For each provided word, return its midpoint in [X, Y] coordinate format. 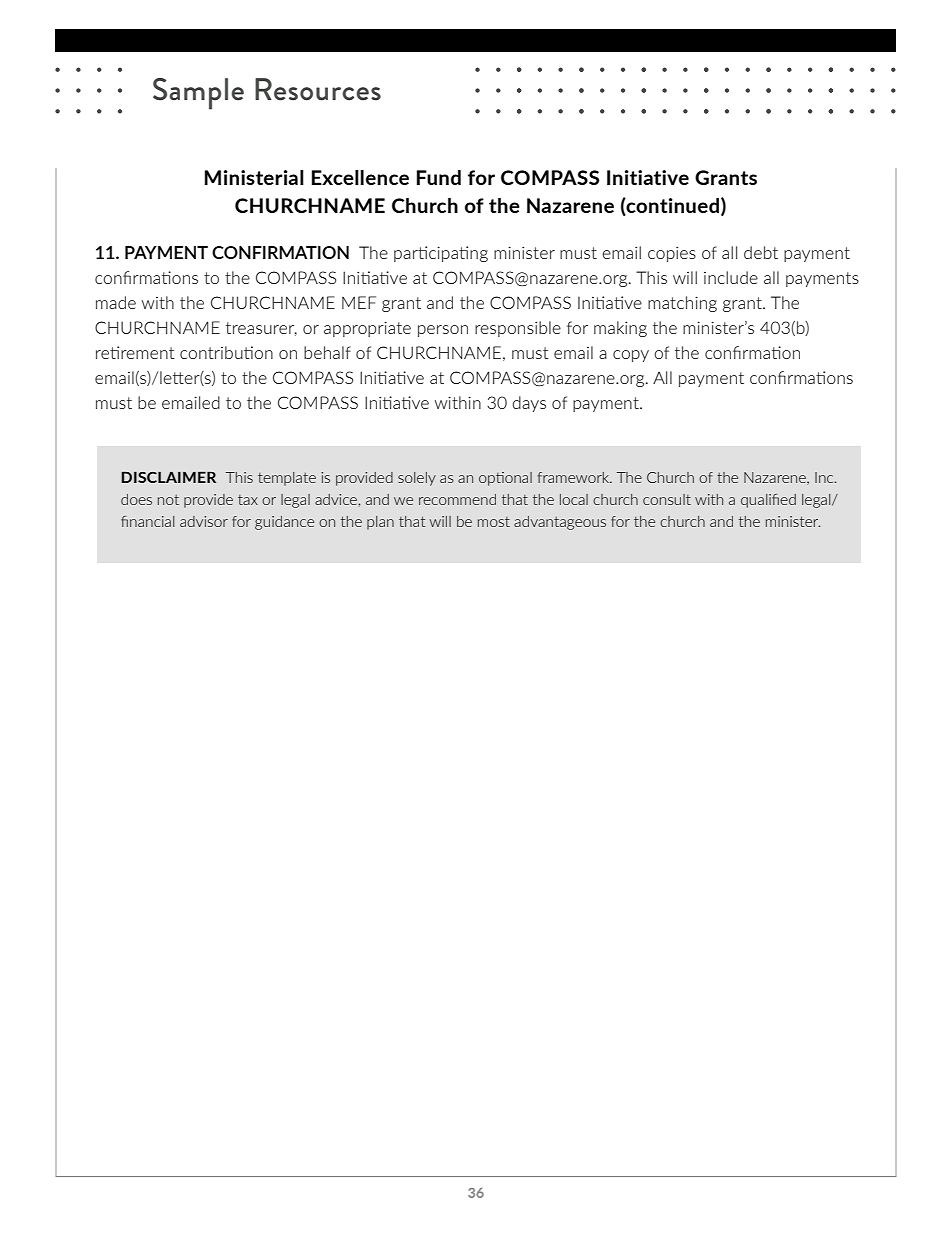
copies [672, 254]
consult [667, 499]
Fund [439, 177]
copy [631, 356]
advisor [204, 521]
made [116, 302]
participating [441, 254]
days [529, 404]
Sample [198, 94]
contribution [226, 352]
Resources [318, 89]
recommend [457, 499]
